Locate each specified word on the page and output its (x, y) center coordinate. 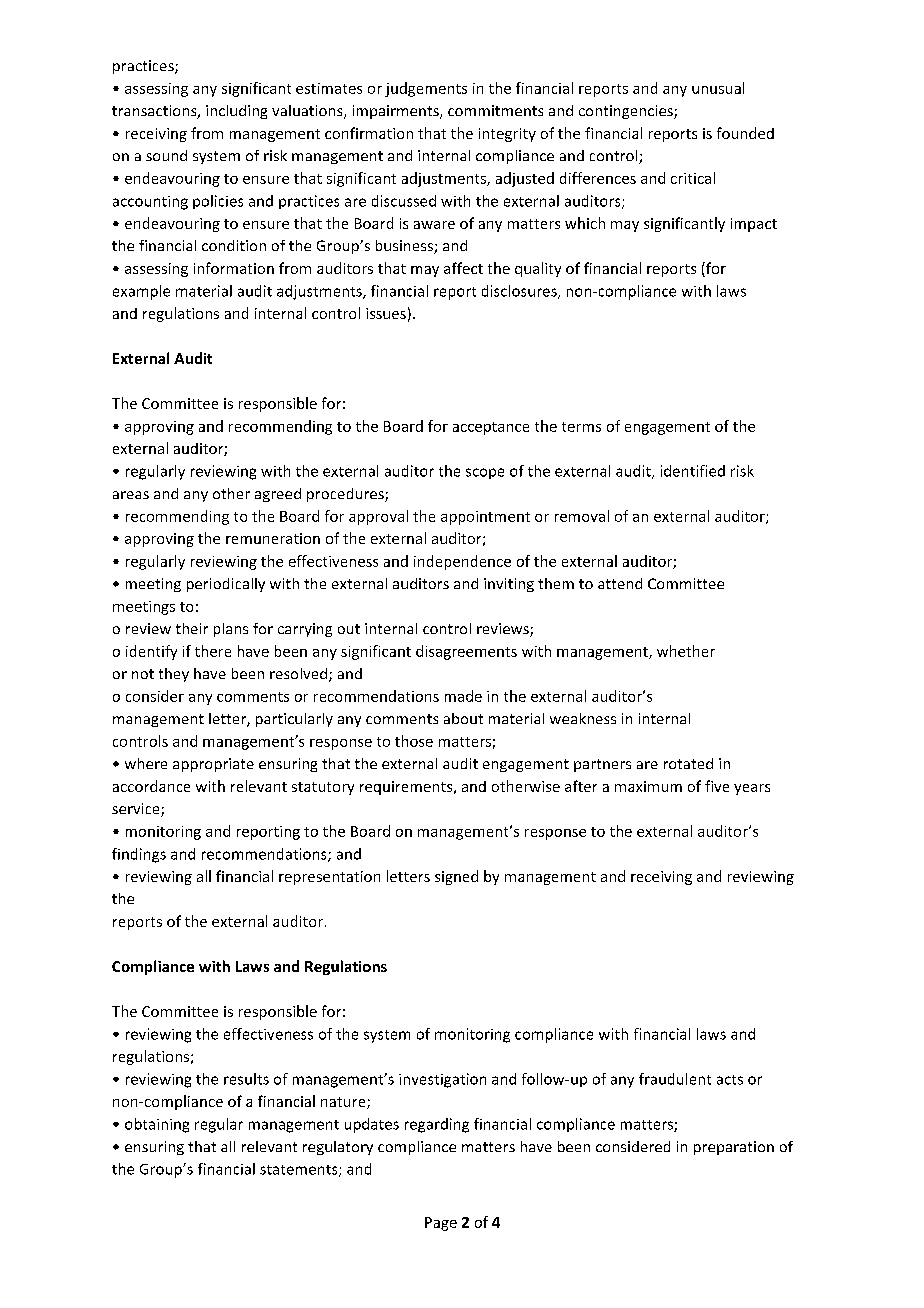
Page (441, 1224)
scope (485, 473)
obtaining (157, 1125)
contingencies (627, 112)
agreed (278, 495)
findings (139, 855)
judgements (426, 89)
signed (456, 877)
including (236, 112)
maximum (648, 786)
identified (693, 471)
